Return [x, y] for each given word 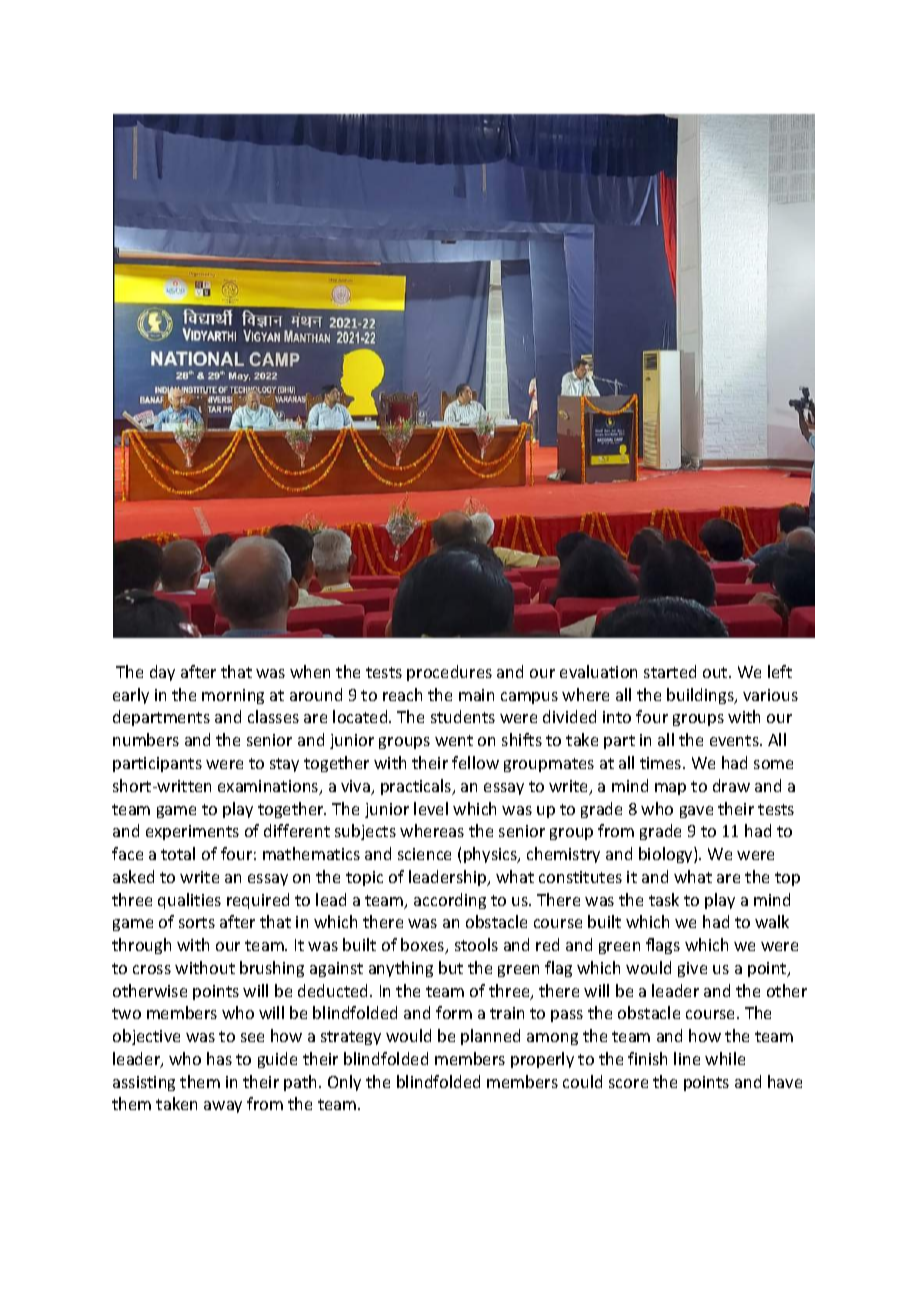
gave [696, 812]
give [692, 969]
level [431, 808]
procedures [449, 673]
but [451, 967]
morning [233, 696]
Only [344, 1083]
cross [152, 969]
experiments [192, 832]
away [223, 1107]
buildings [701, 696]
